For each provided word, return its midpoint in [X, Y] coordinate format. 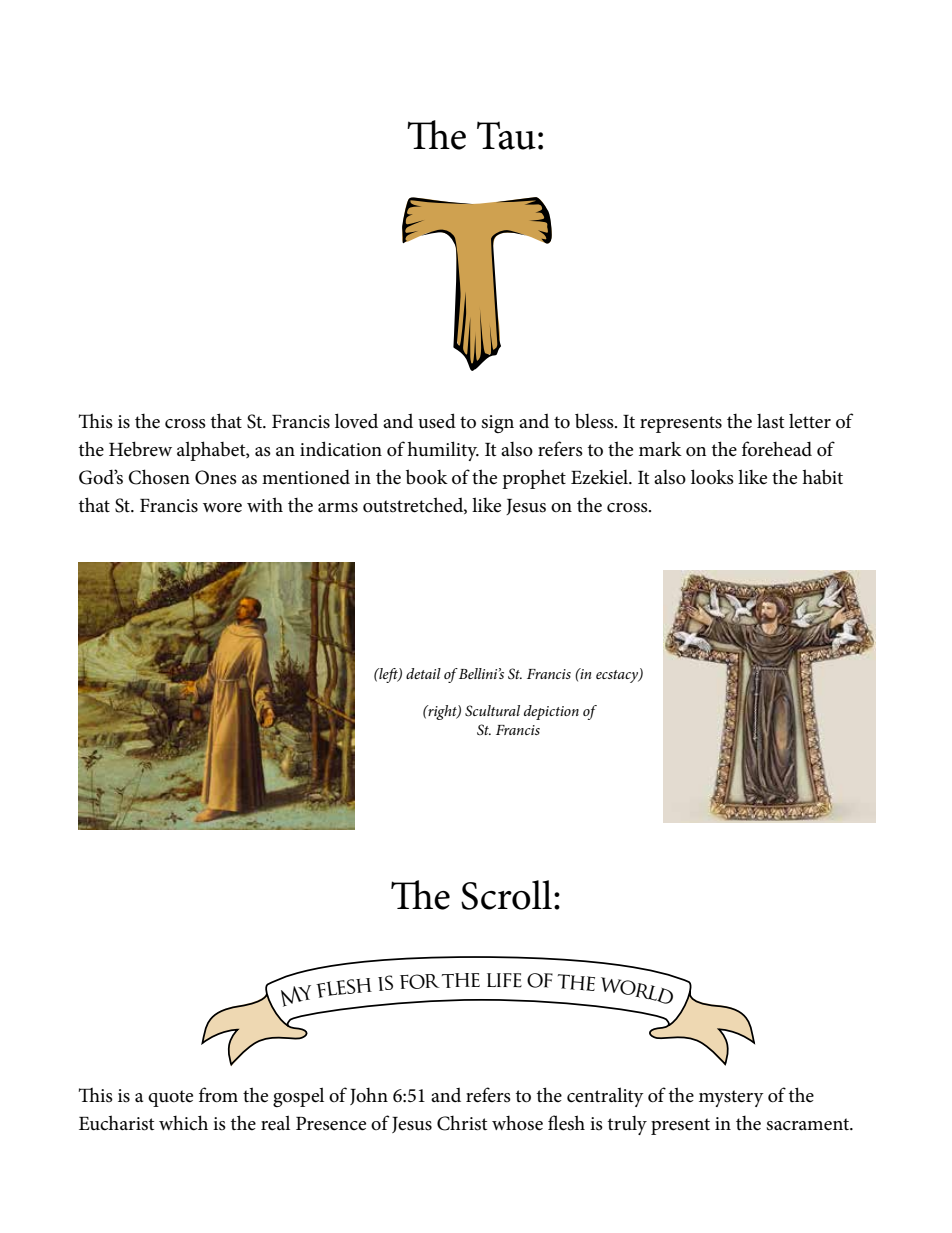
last [770, 421]
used [437, 421]
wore [222, 508]
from [218, 1095]
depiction [551, 712]
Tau [506, 135]
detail [423, 673]
